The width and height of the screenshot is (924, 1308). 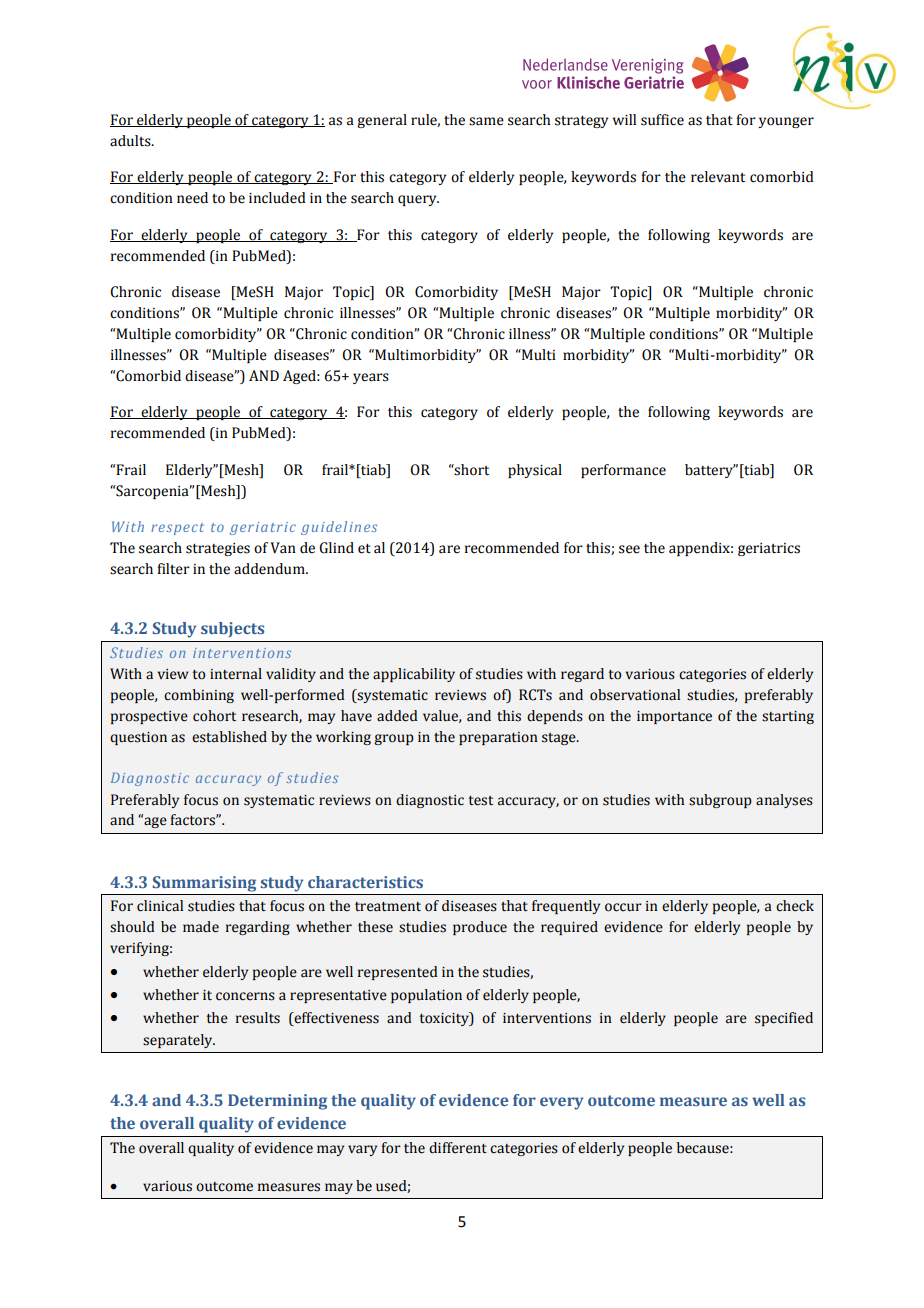 What do you see at coordinates (192, 198) in the screenshot?
I see `need` at bounding box center [192, 198].
